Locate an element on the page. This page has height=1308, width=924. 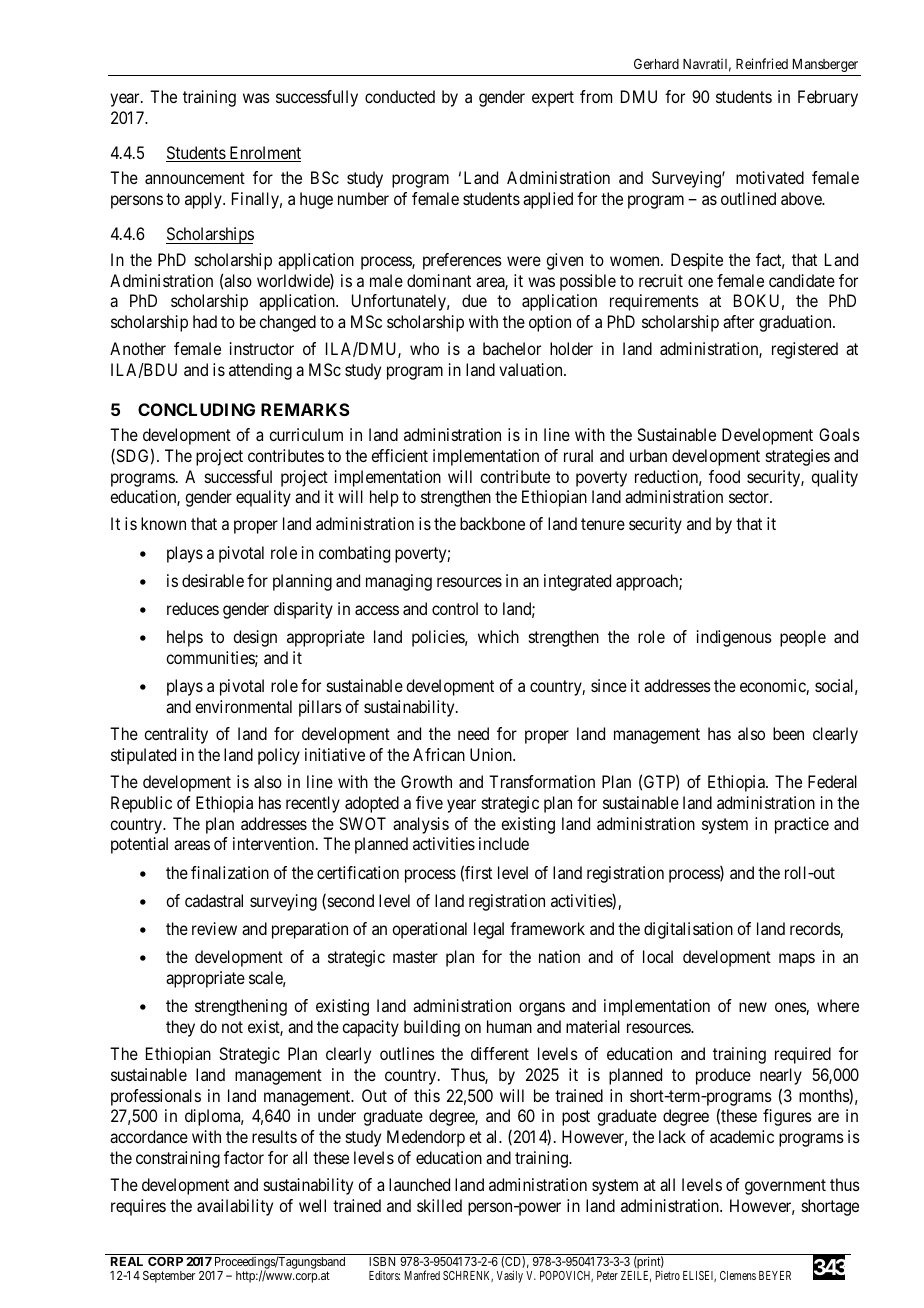
availability is located at coordinates (235, 1207).
